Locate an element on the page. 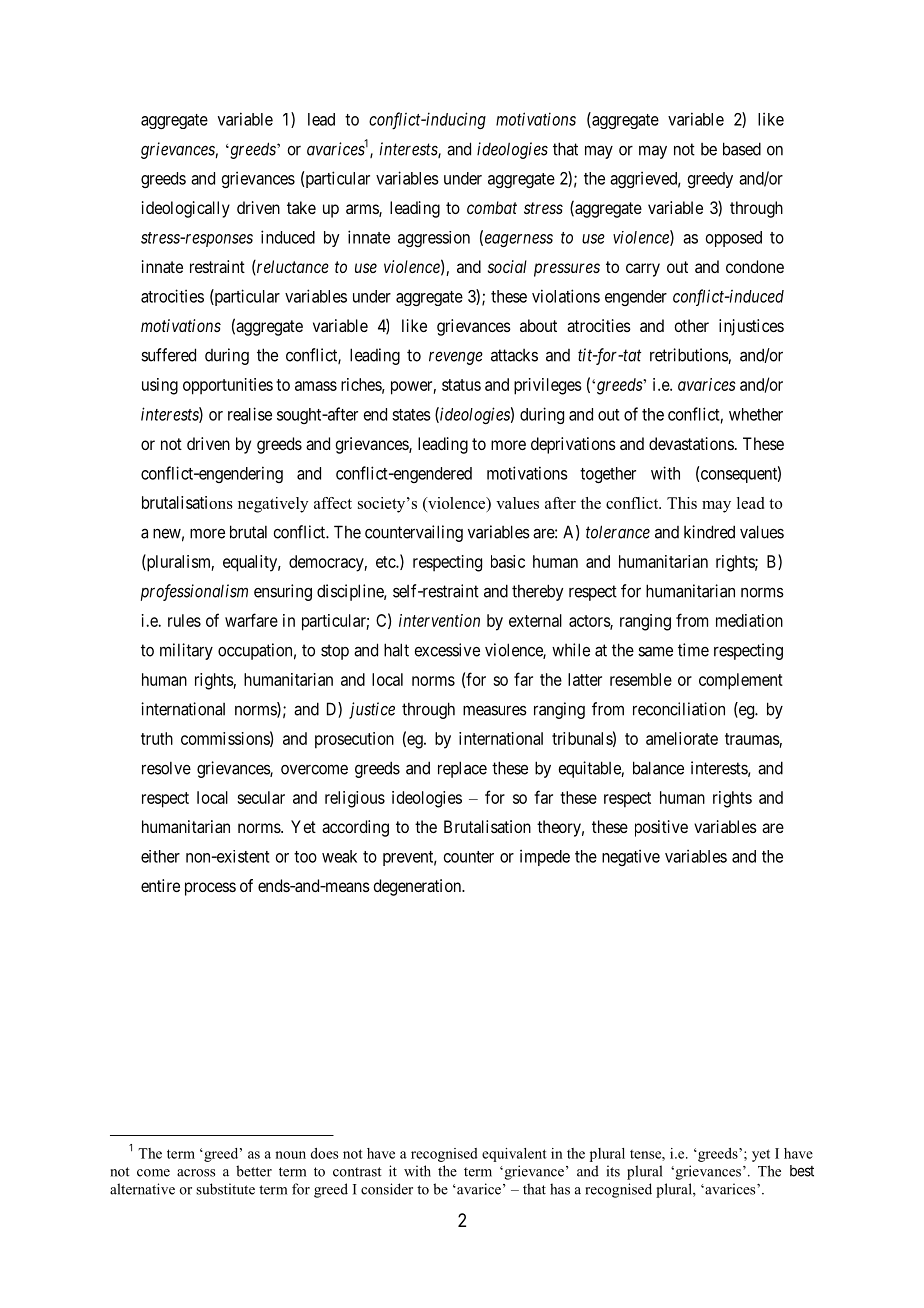  best is located at coordinates (802, 1171).
